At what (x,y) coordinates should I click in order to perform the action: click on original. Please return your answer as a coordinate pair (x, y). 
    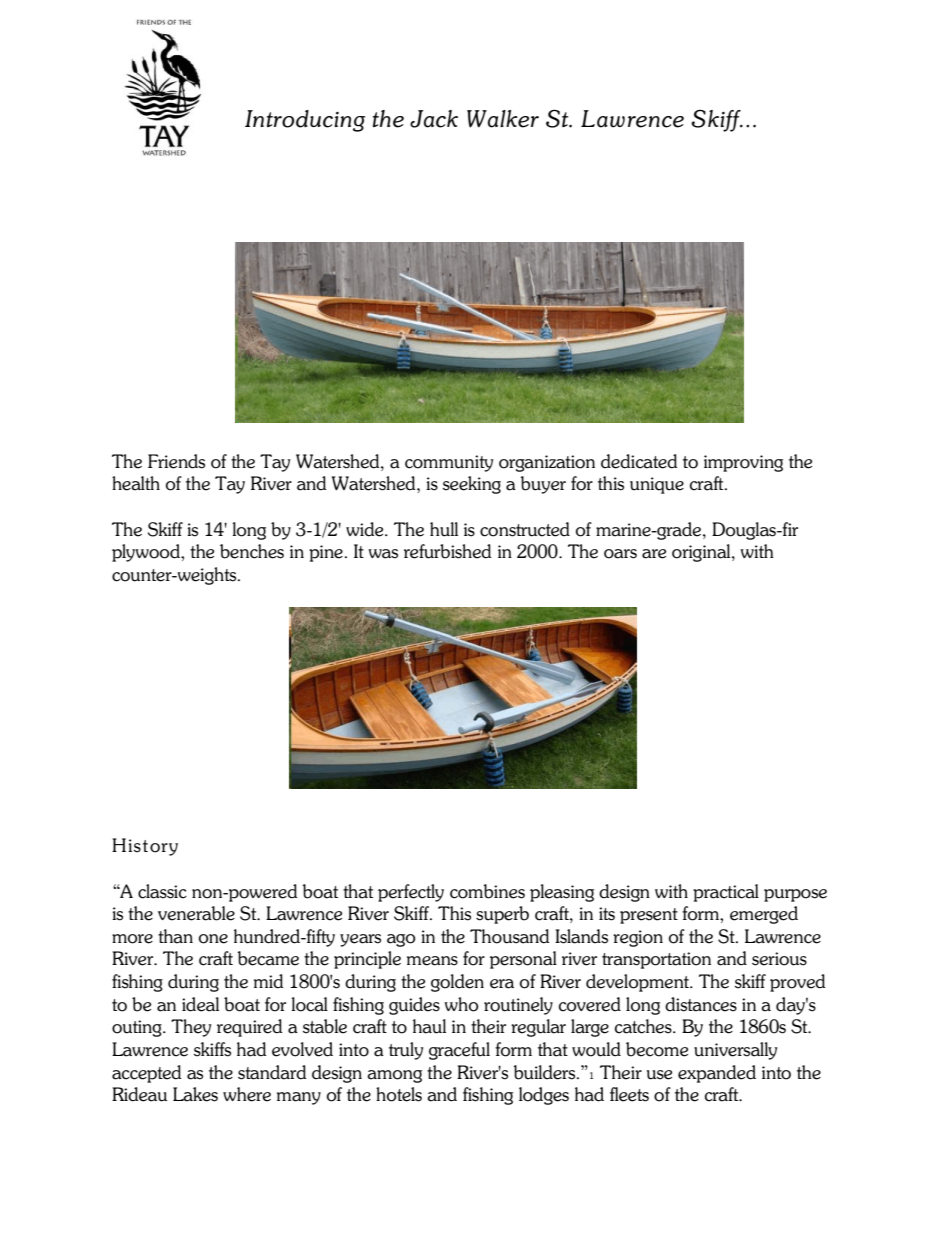
    Looking at the image, I should click on (702, 553).
